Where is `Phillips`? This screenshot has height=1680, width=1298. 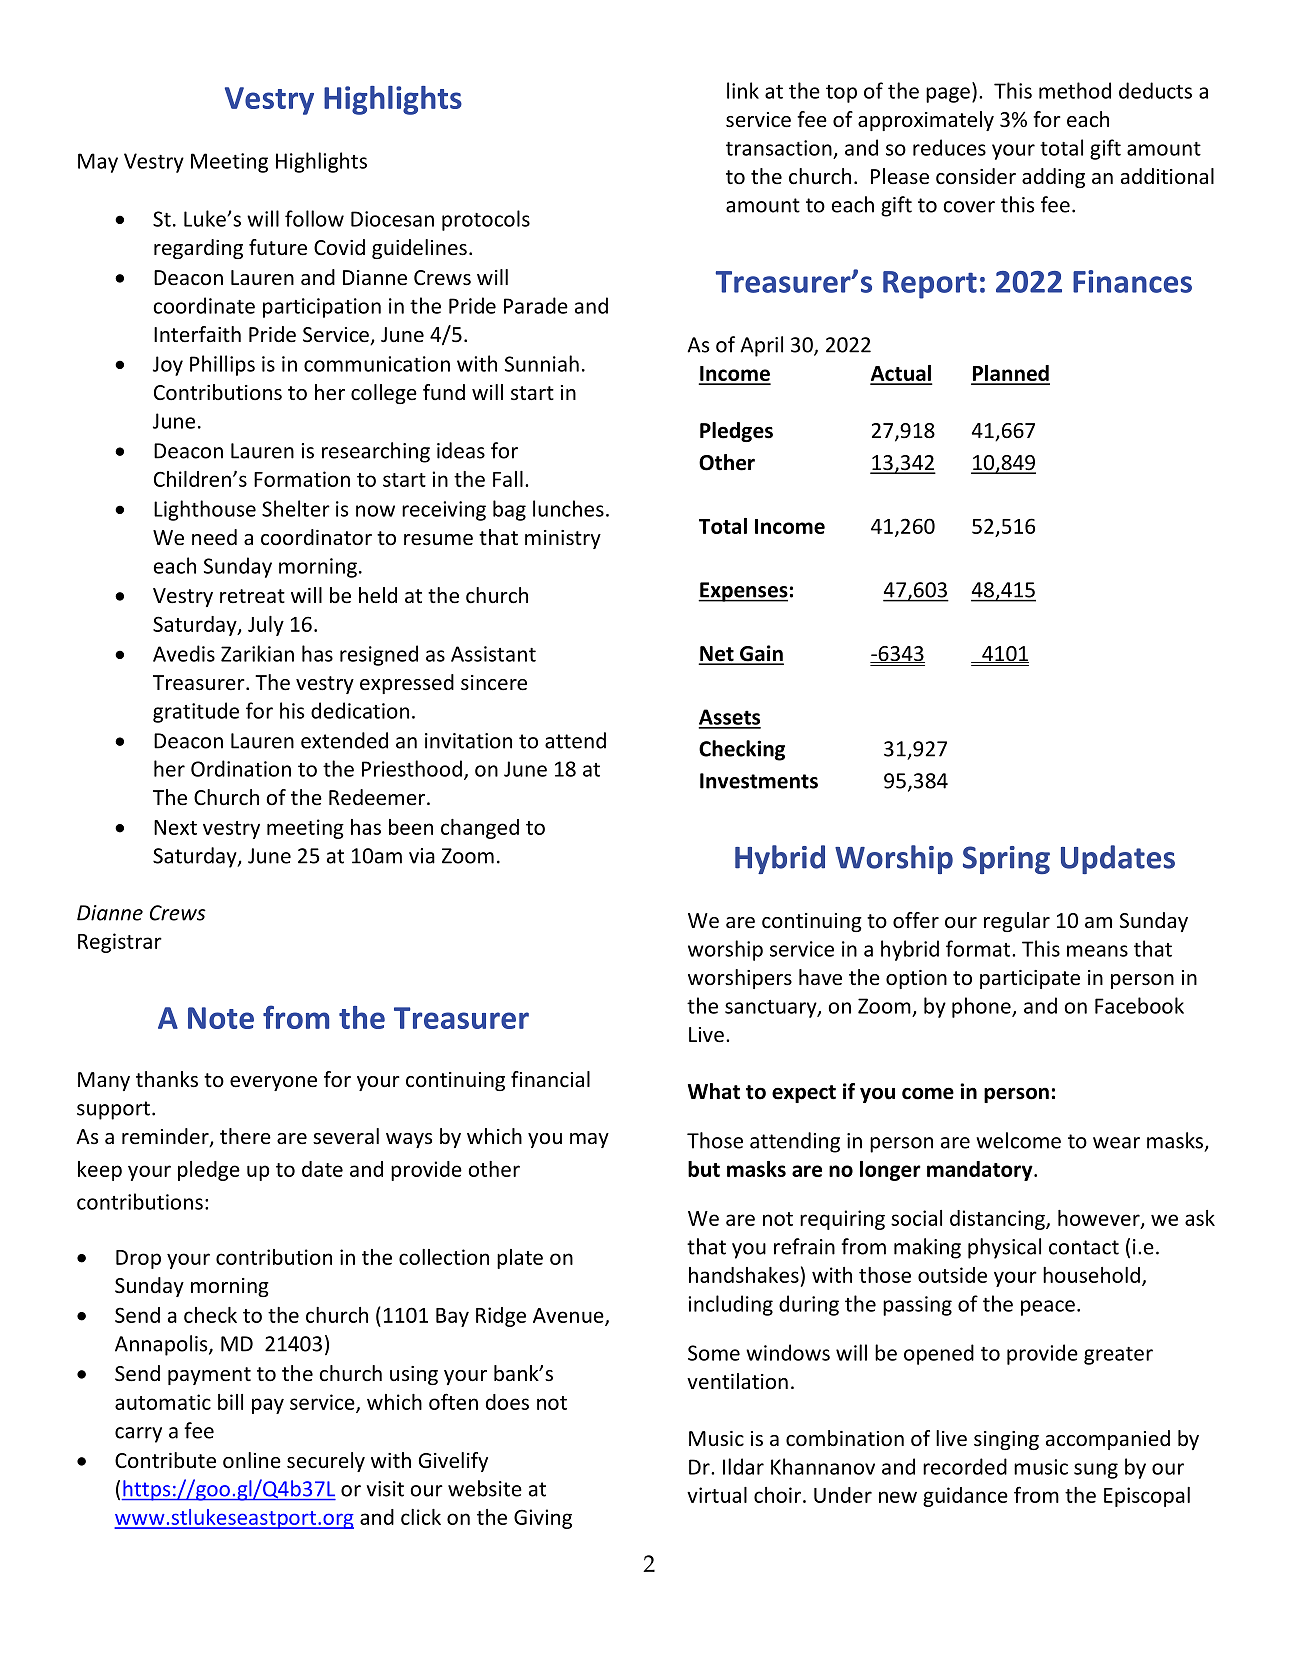
Phillips is located at coordinates (222, 365).
